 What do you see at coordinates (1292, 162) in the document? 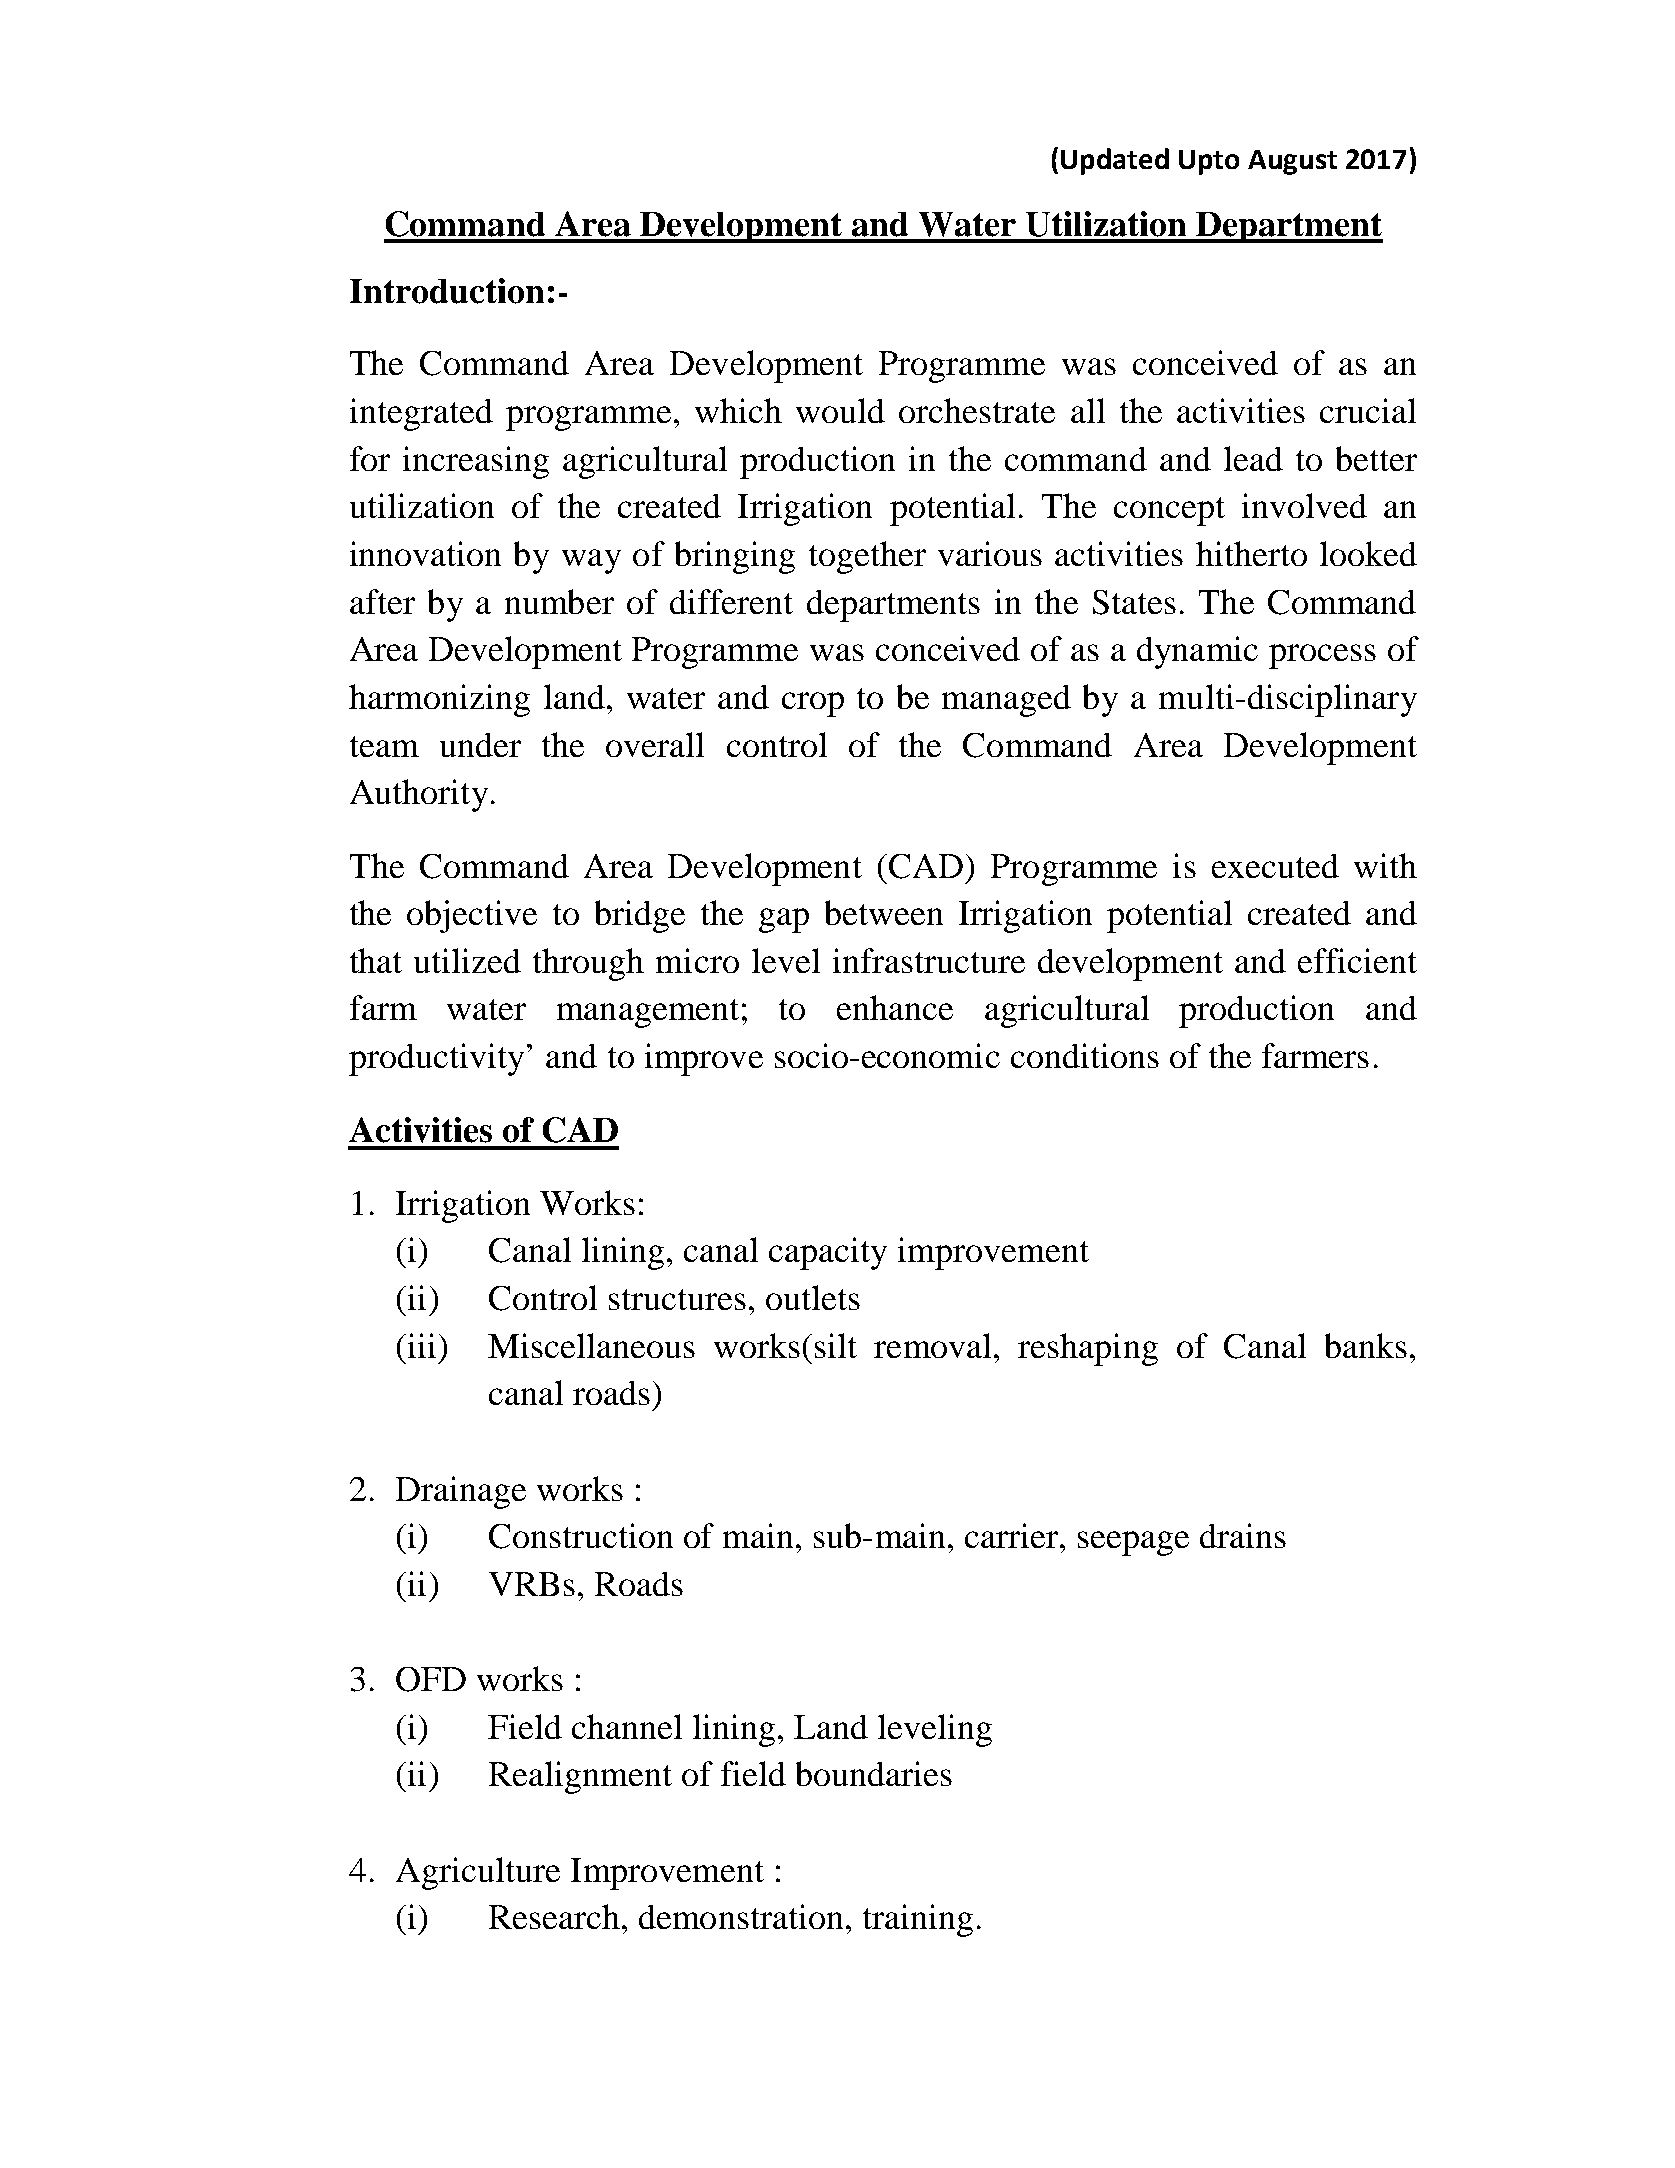
I see `August` at bounding box center [1292, 162].
